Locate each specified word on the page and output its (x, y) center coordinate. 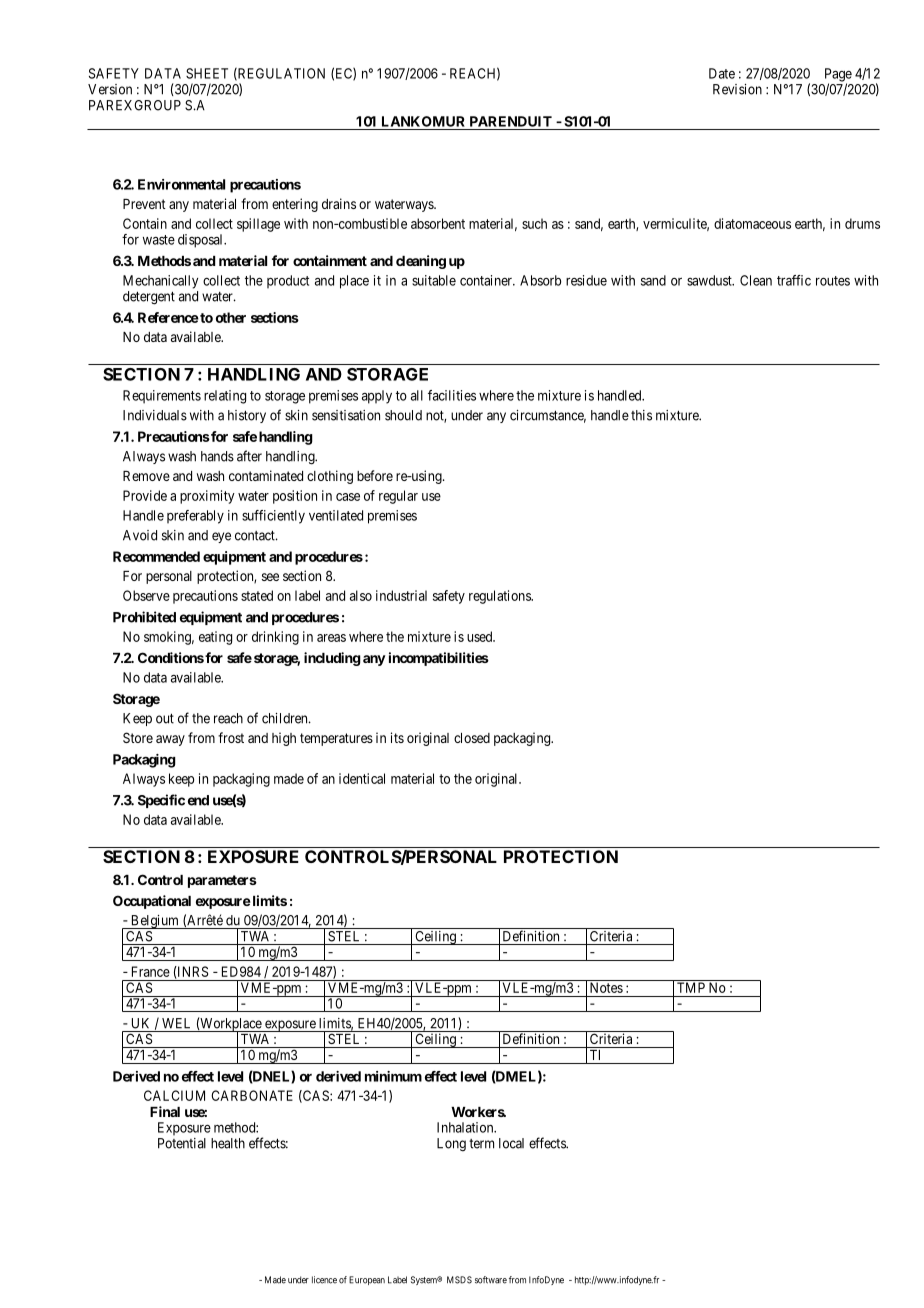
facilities (452, 395)
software (491, 1280)
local (511, 1143)
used (481, 636)
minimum (393, 1076)
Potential (182, 1143)
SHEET (207, 73)
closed (472, 738)
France (151, 971)
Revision (737, 89)
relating (225, 397)
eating (215, 638)
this (641, 415)
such (534, 223)
